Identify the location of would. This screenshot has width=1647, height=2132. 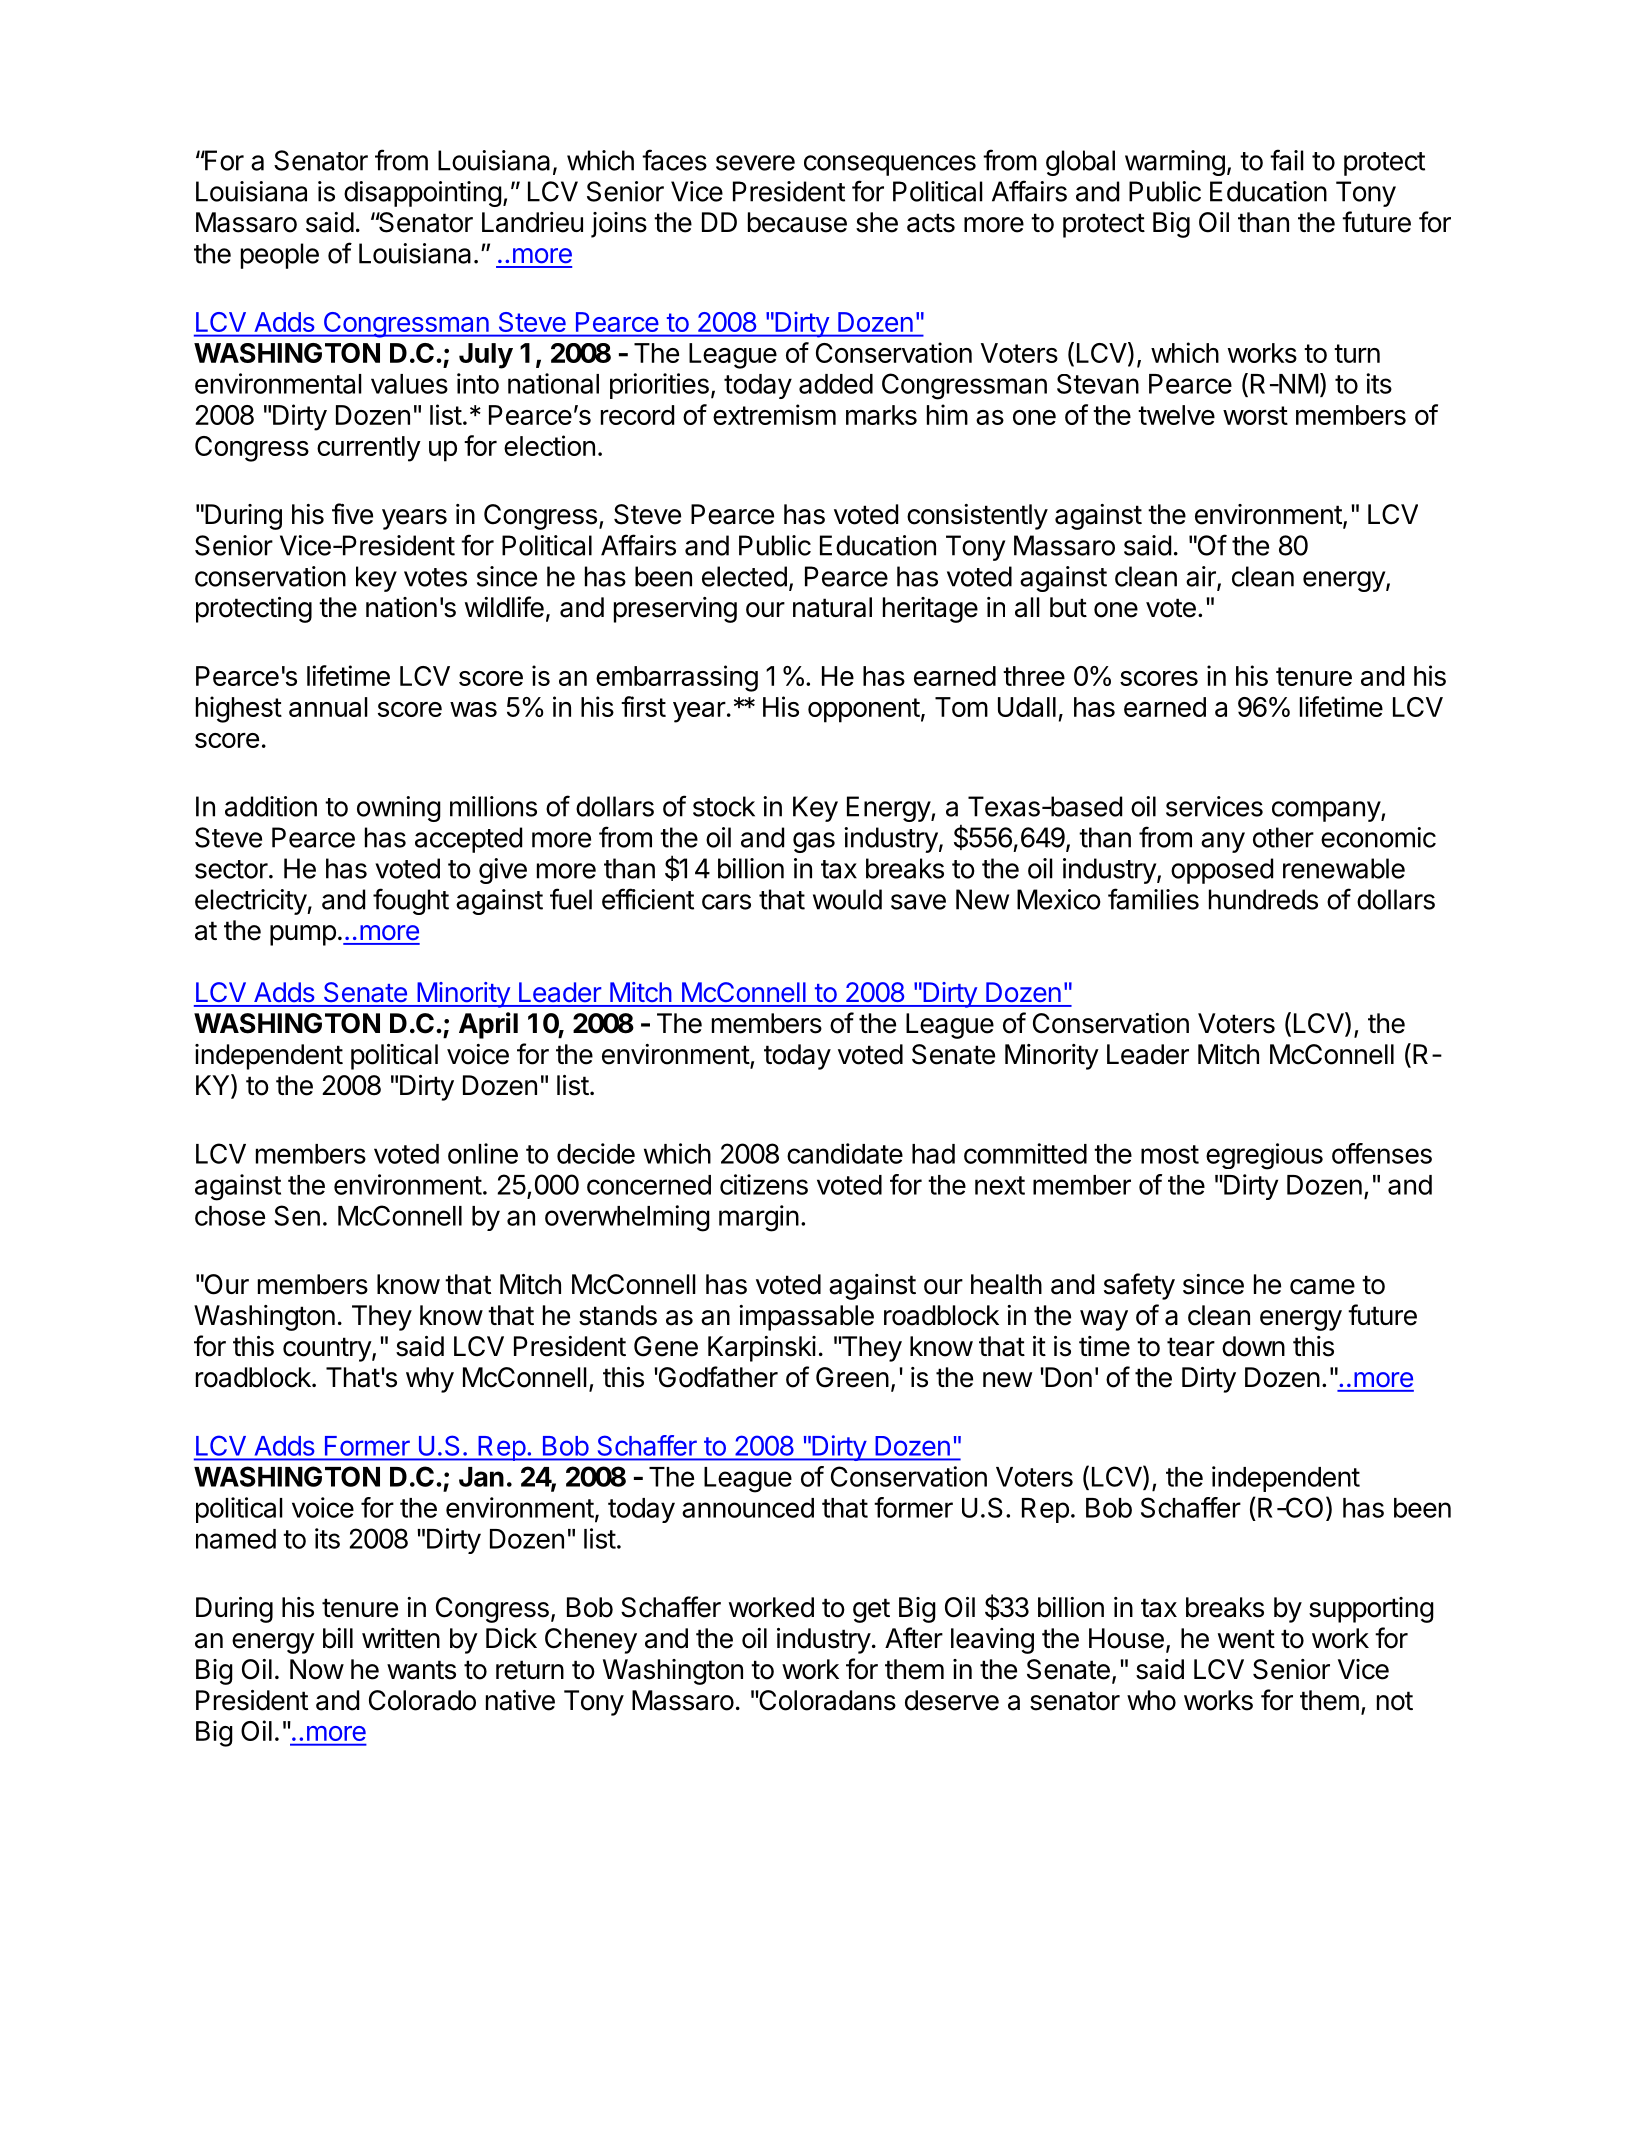
(847, 899).
